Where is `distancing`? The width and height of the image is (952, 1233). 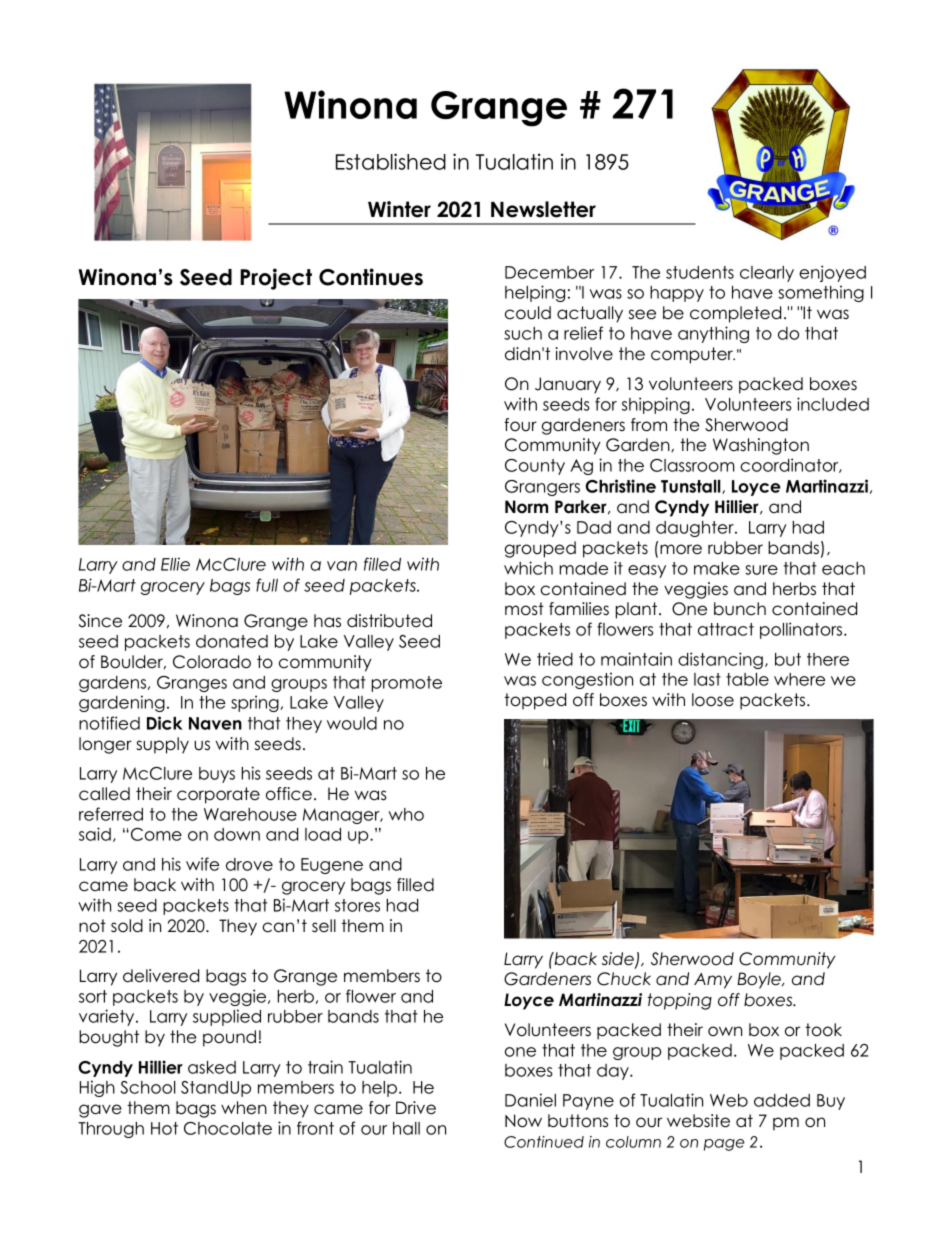 distancing is located at coordinates (720, 660).
